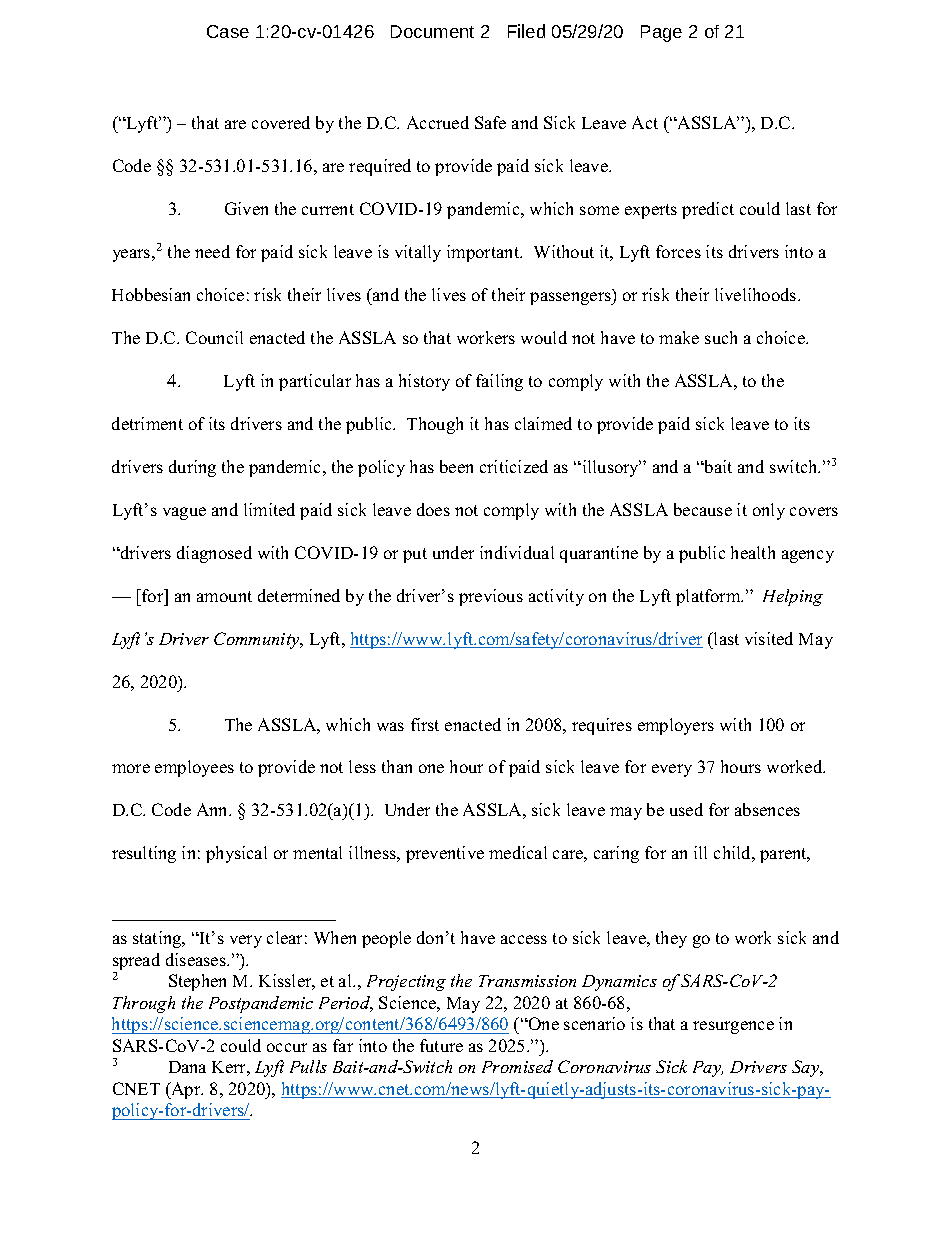  I want to click on preventive, so click(445, 854).
